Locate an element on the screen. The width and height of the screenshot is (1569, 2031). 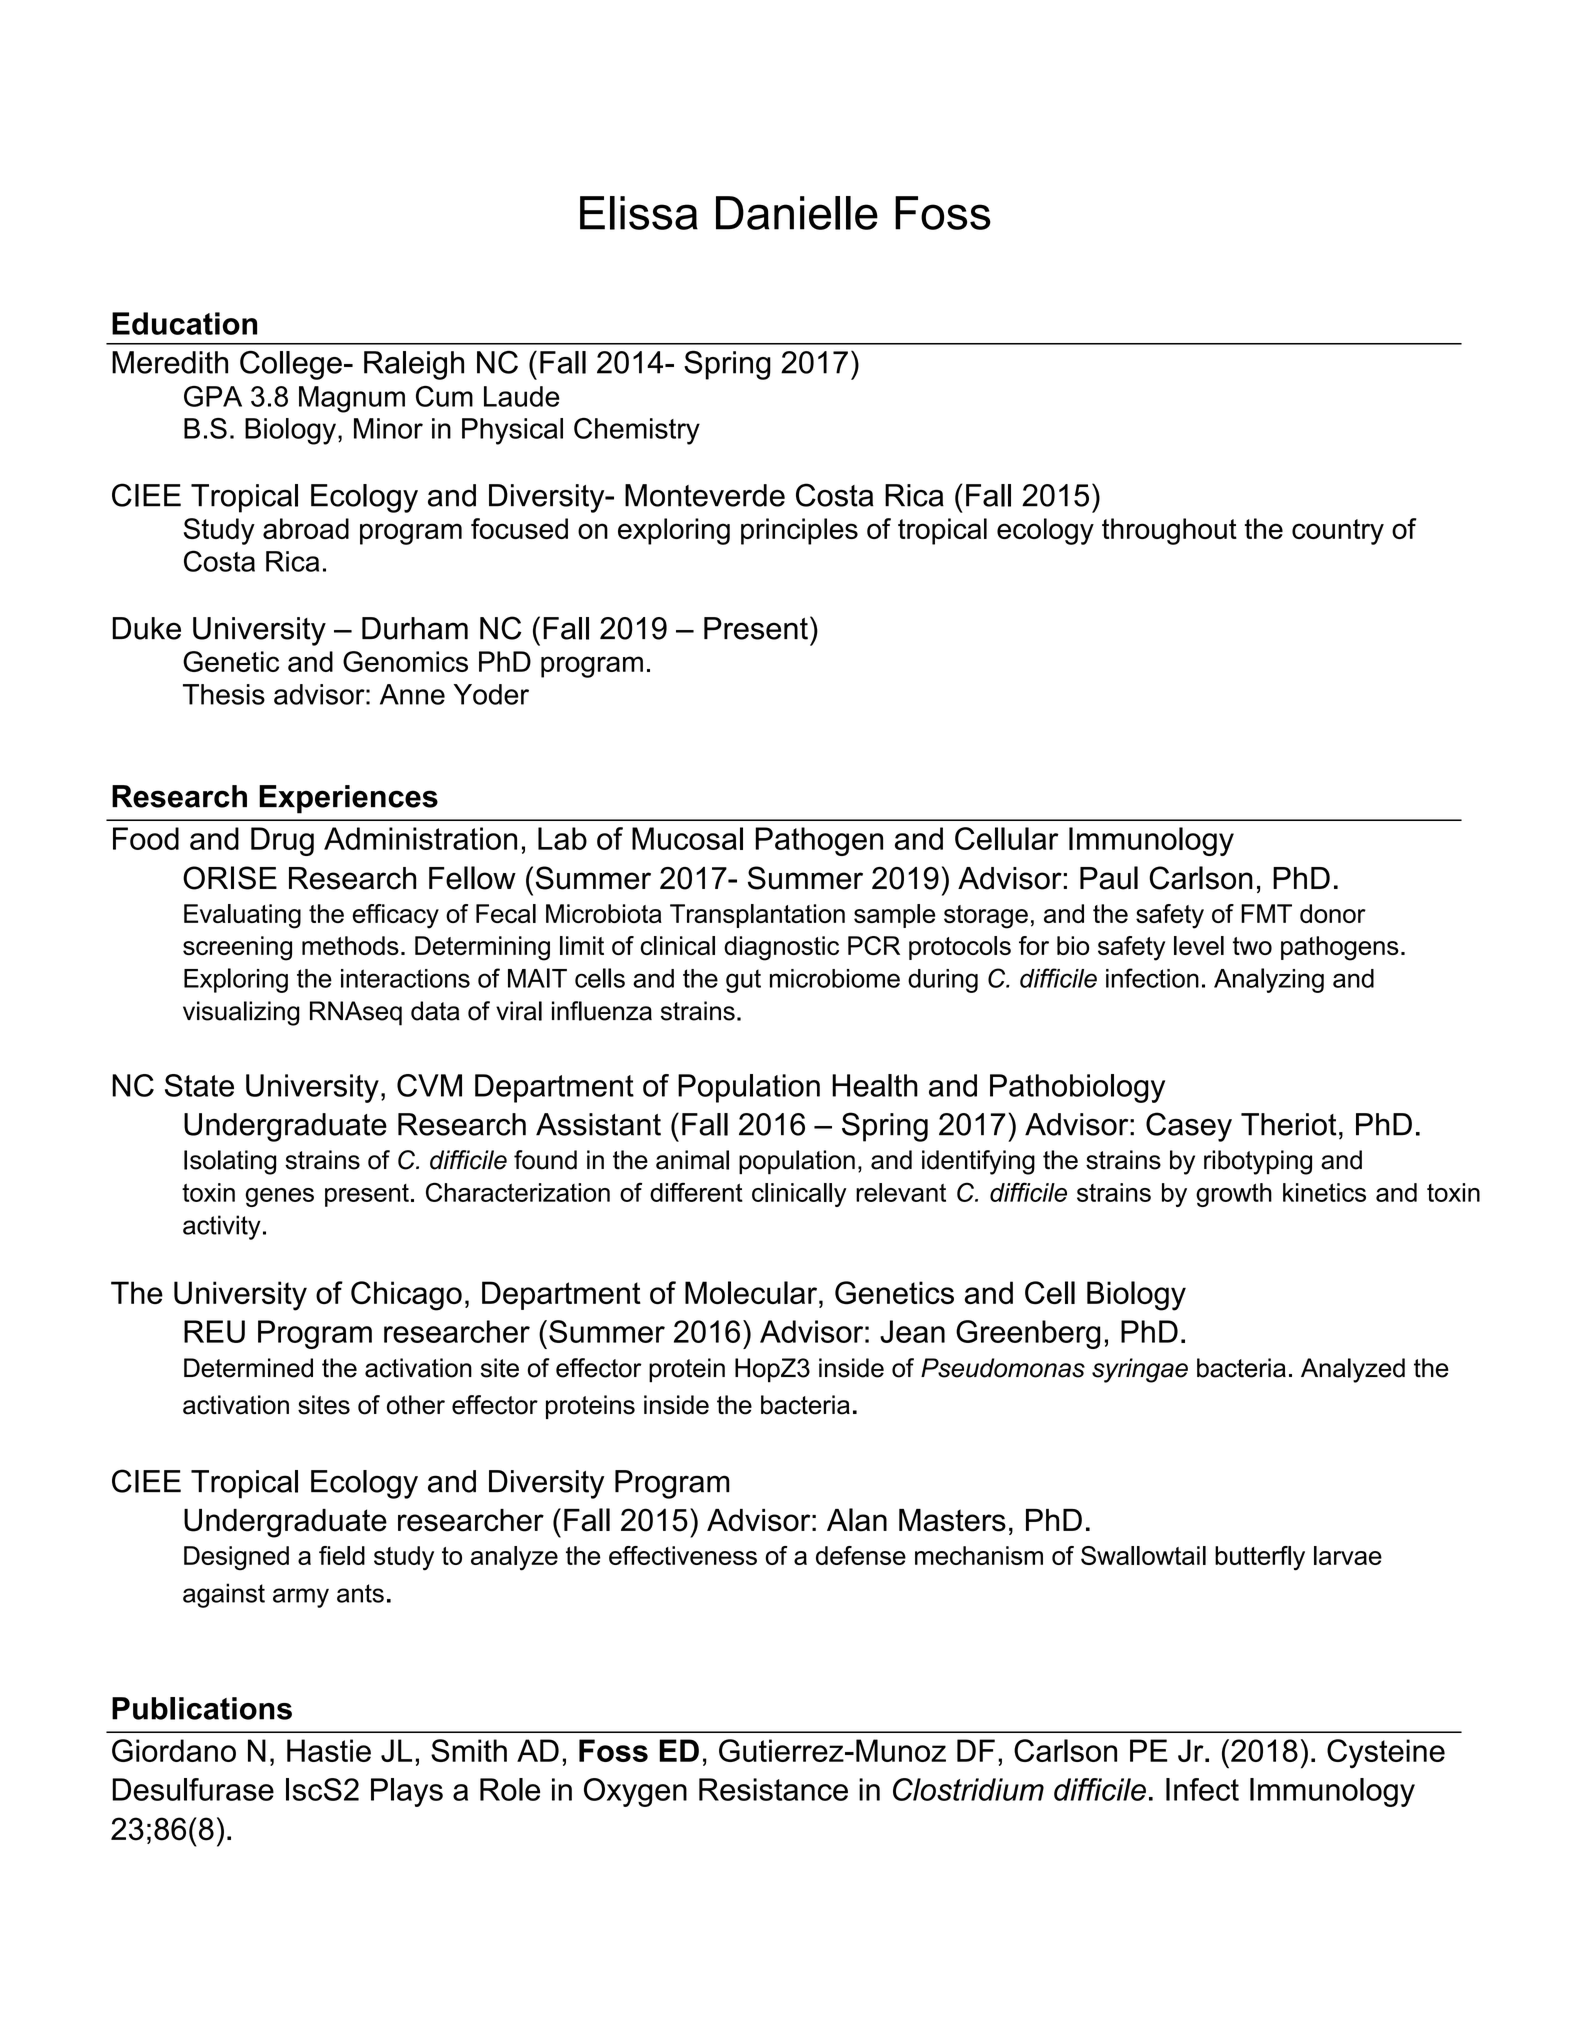
Publications is located at coordinates (202, 1708).
